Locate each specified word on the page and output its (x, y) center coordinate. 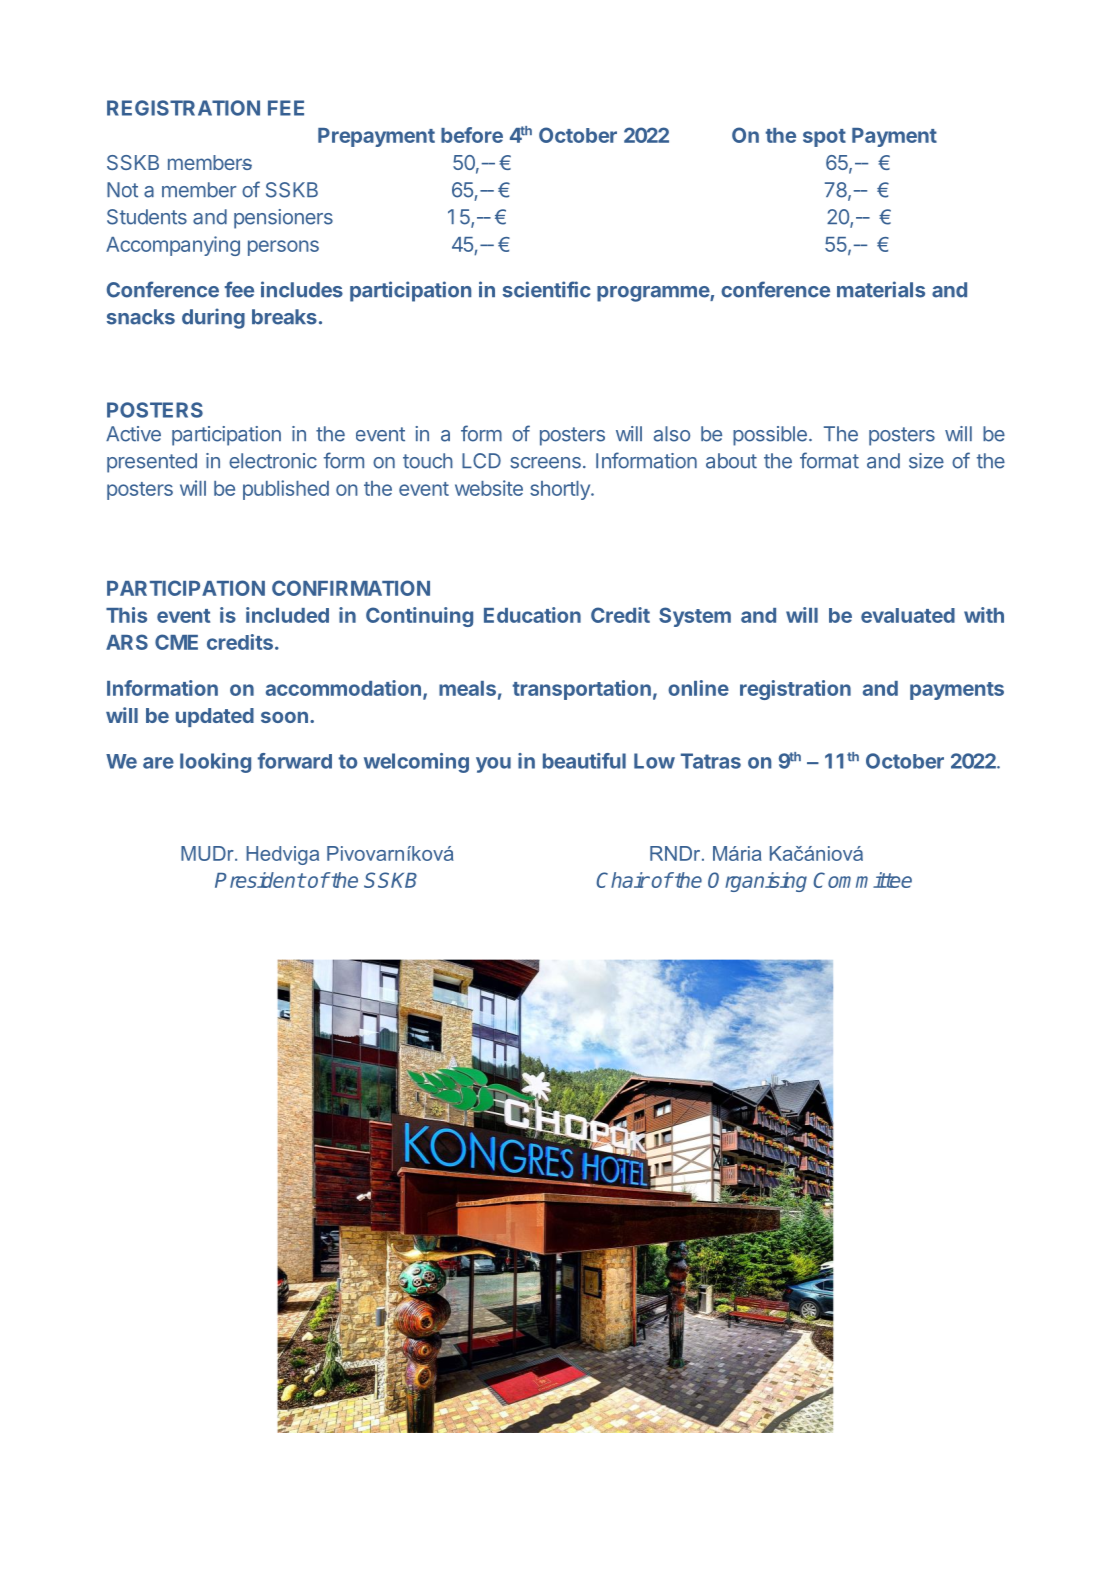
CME (176, 642)
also (672, 434)
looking (215, 763)
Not (122, 190)
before (472, 135)
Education (532, 615)
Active (133, 434)
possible (770, 436)
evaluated (908, 615)
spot (824, 138)
